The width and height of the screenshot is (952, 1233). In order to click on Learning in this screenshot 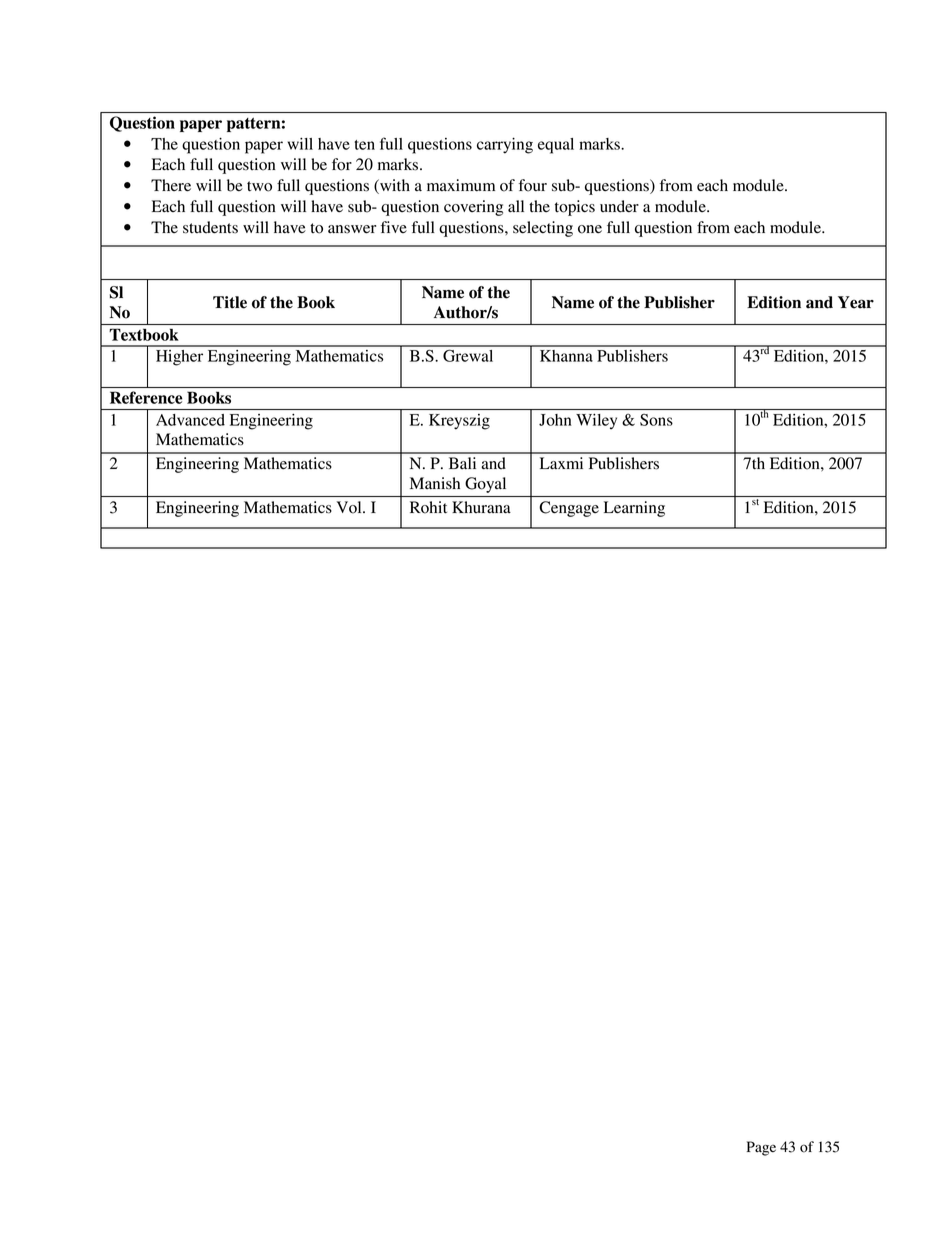, I will do `click(634, 509)`.
